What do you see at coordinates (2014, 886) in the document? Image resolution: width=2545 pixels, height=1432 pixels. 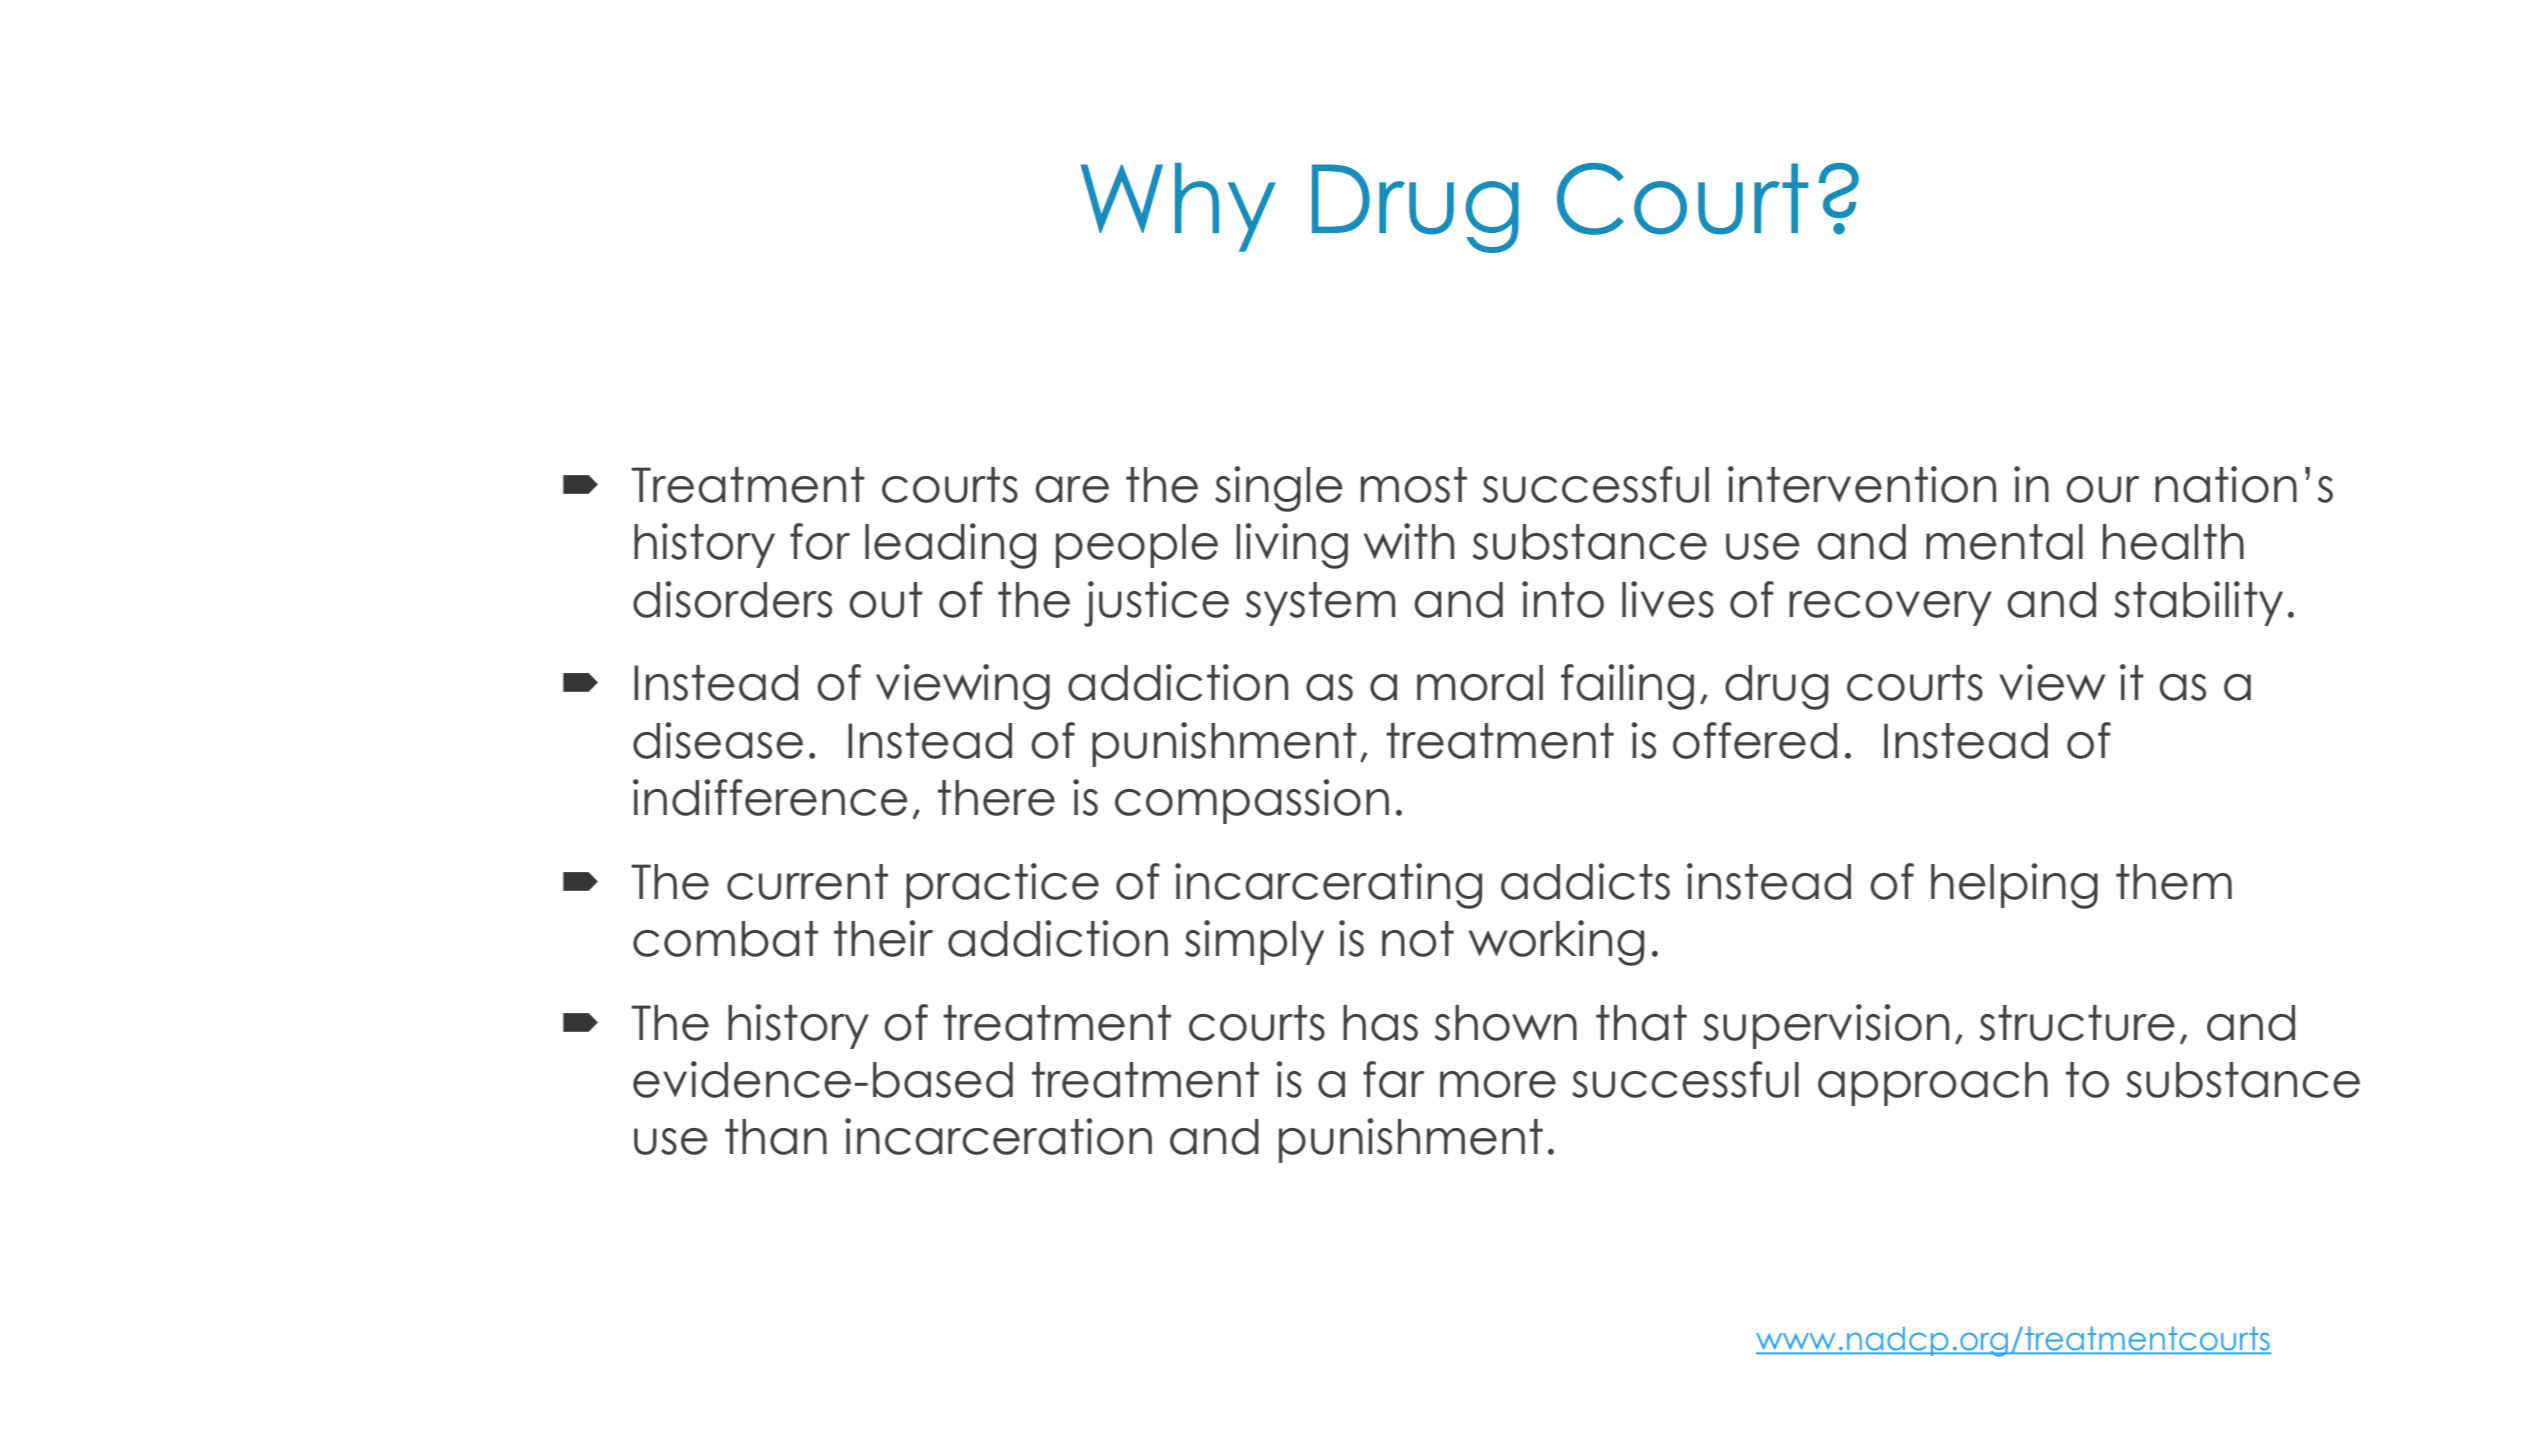 I see `helping` at bounding box center [2014, 886].
